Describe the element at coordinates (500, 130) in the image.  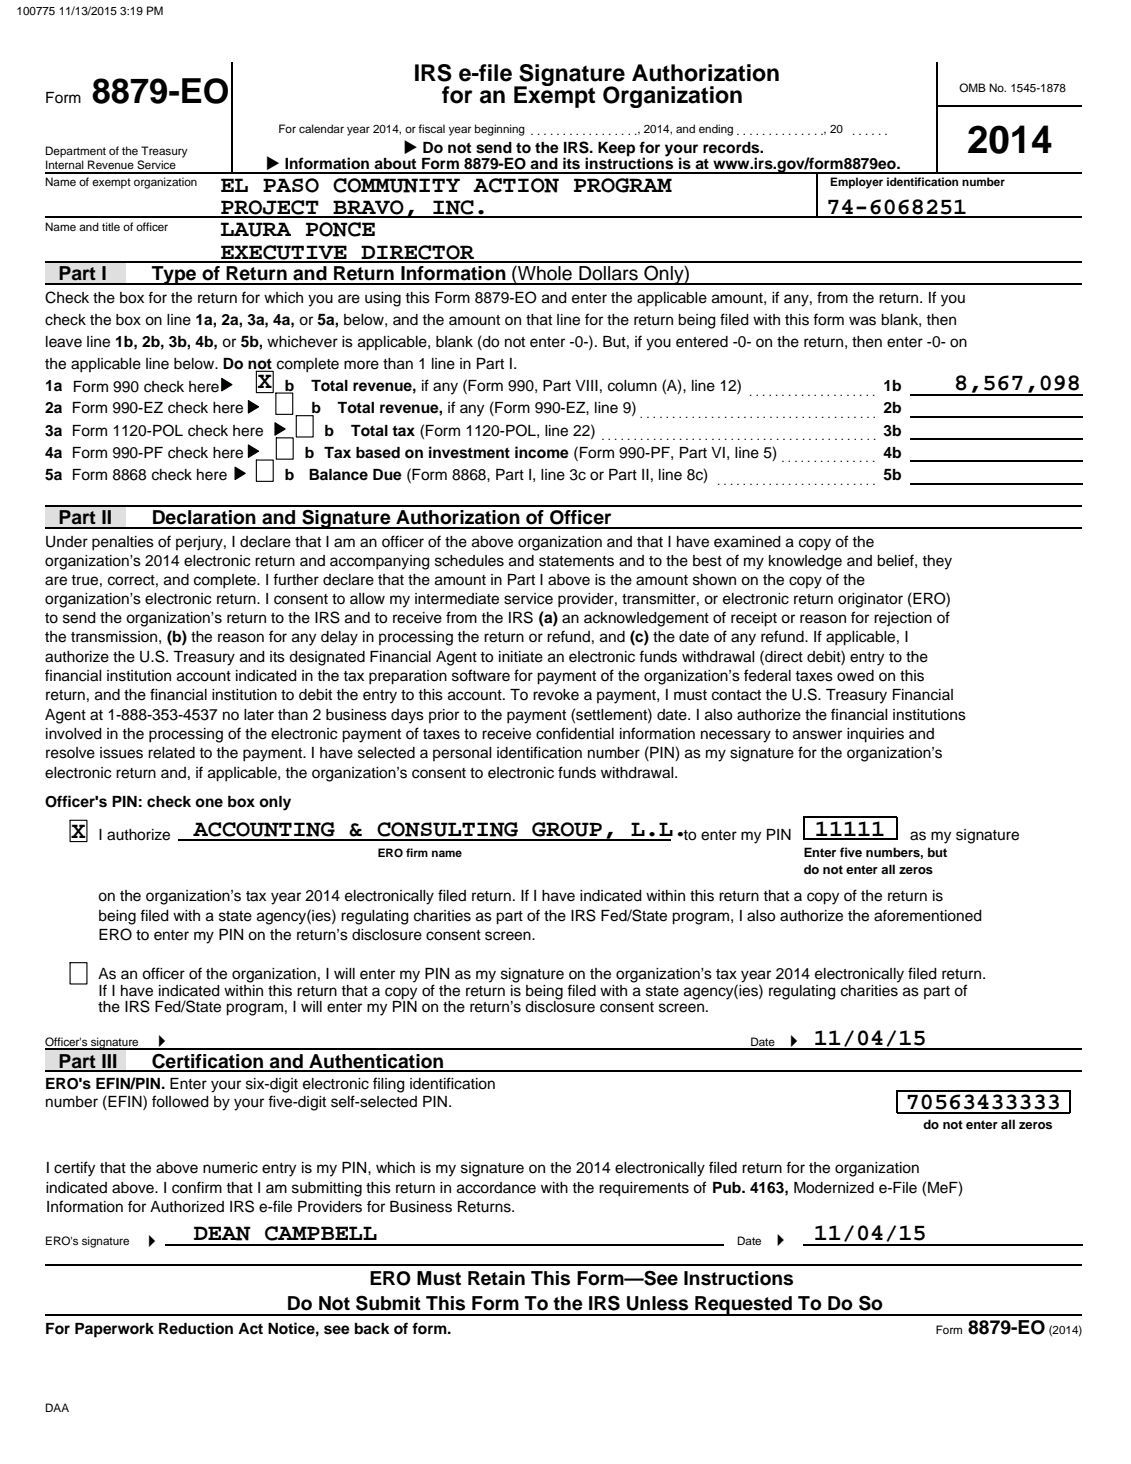
I see `beginning` at that location.
